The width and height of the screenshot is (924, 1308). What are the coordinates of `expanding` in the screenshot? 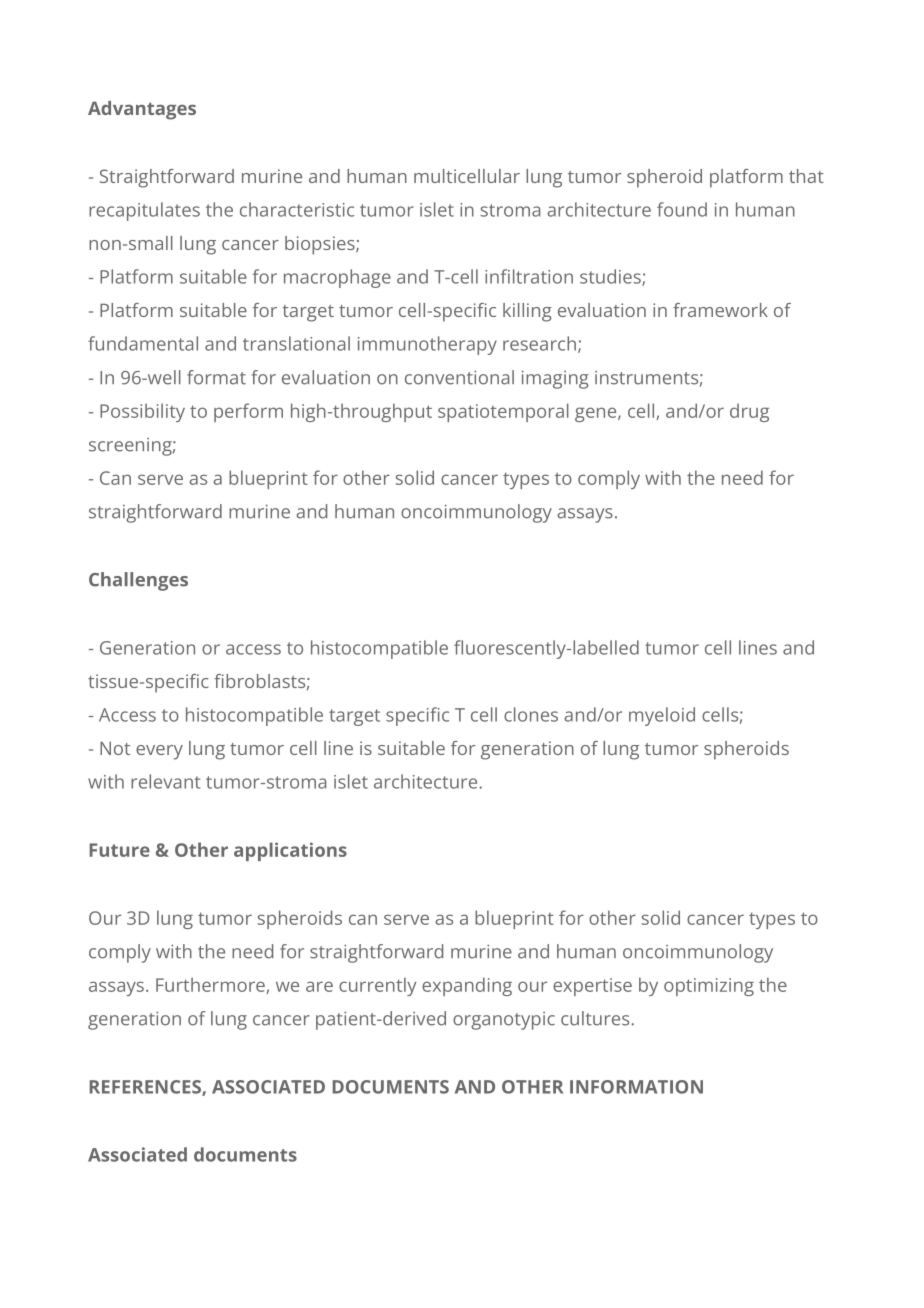 It's located at (467, 986).
